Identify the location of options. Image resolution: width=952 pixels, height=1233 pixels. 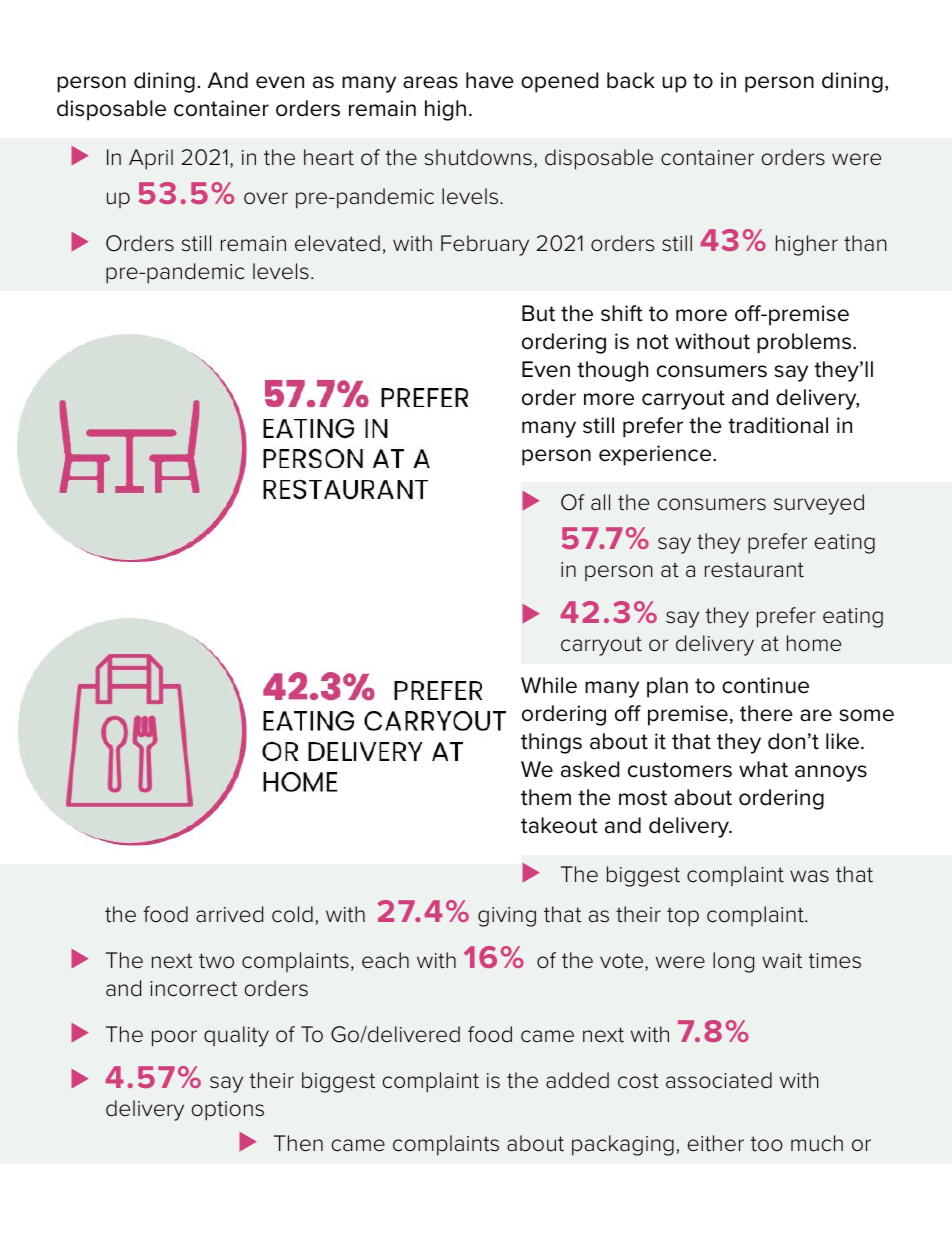
(227, 1111).
